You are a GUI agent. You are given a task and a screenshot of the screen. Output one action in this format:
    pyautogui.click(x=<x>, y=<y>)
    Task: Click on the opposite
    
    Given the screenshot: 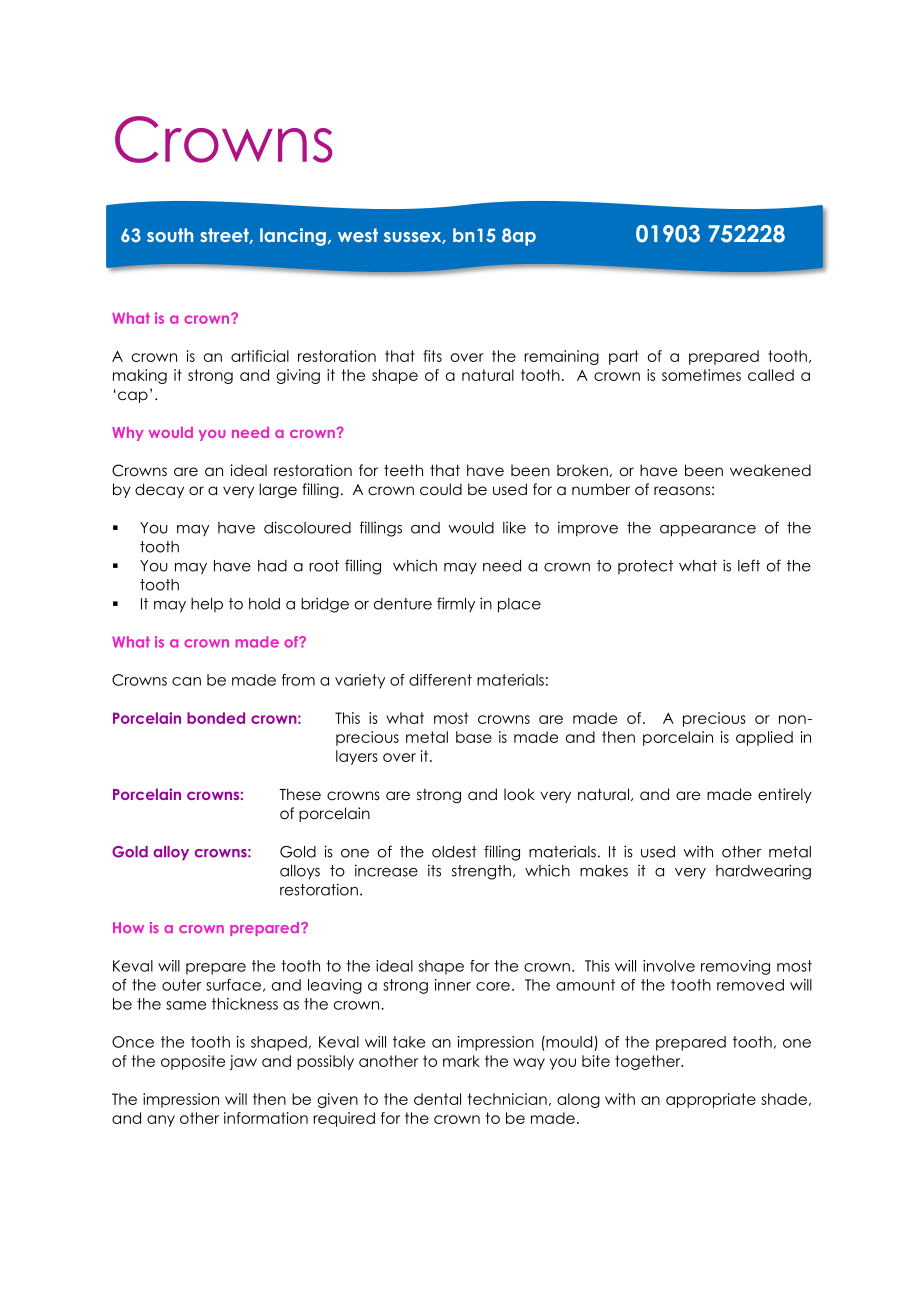 What is the action you would take?
    pyautogui.click(x=193, y=1062)
